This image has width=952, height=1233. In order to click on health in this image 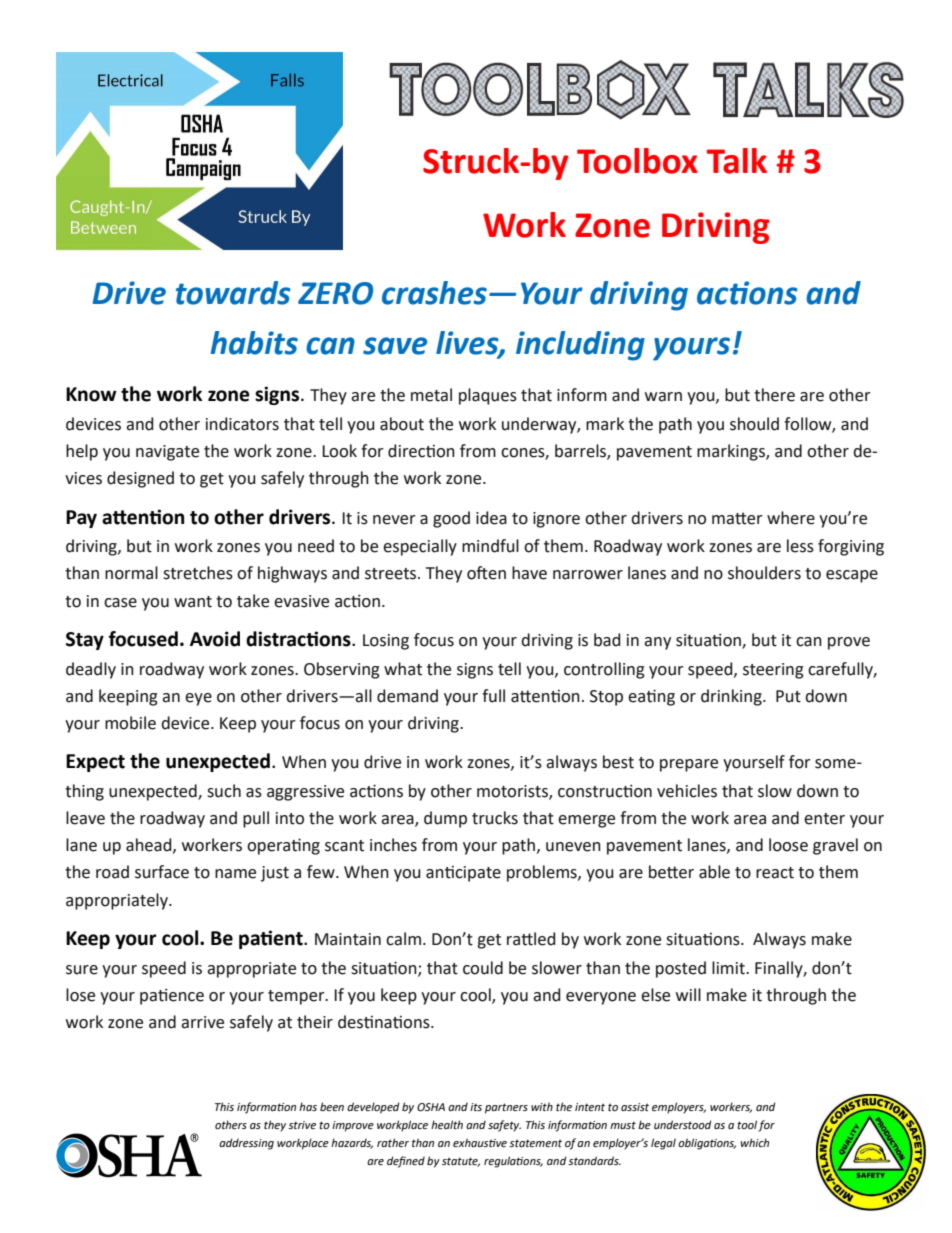, I will do `click(447, 1124)`.
